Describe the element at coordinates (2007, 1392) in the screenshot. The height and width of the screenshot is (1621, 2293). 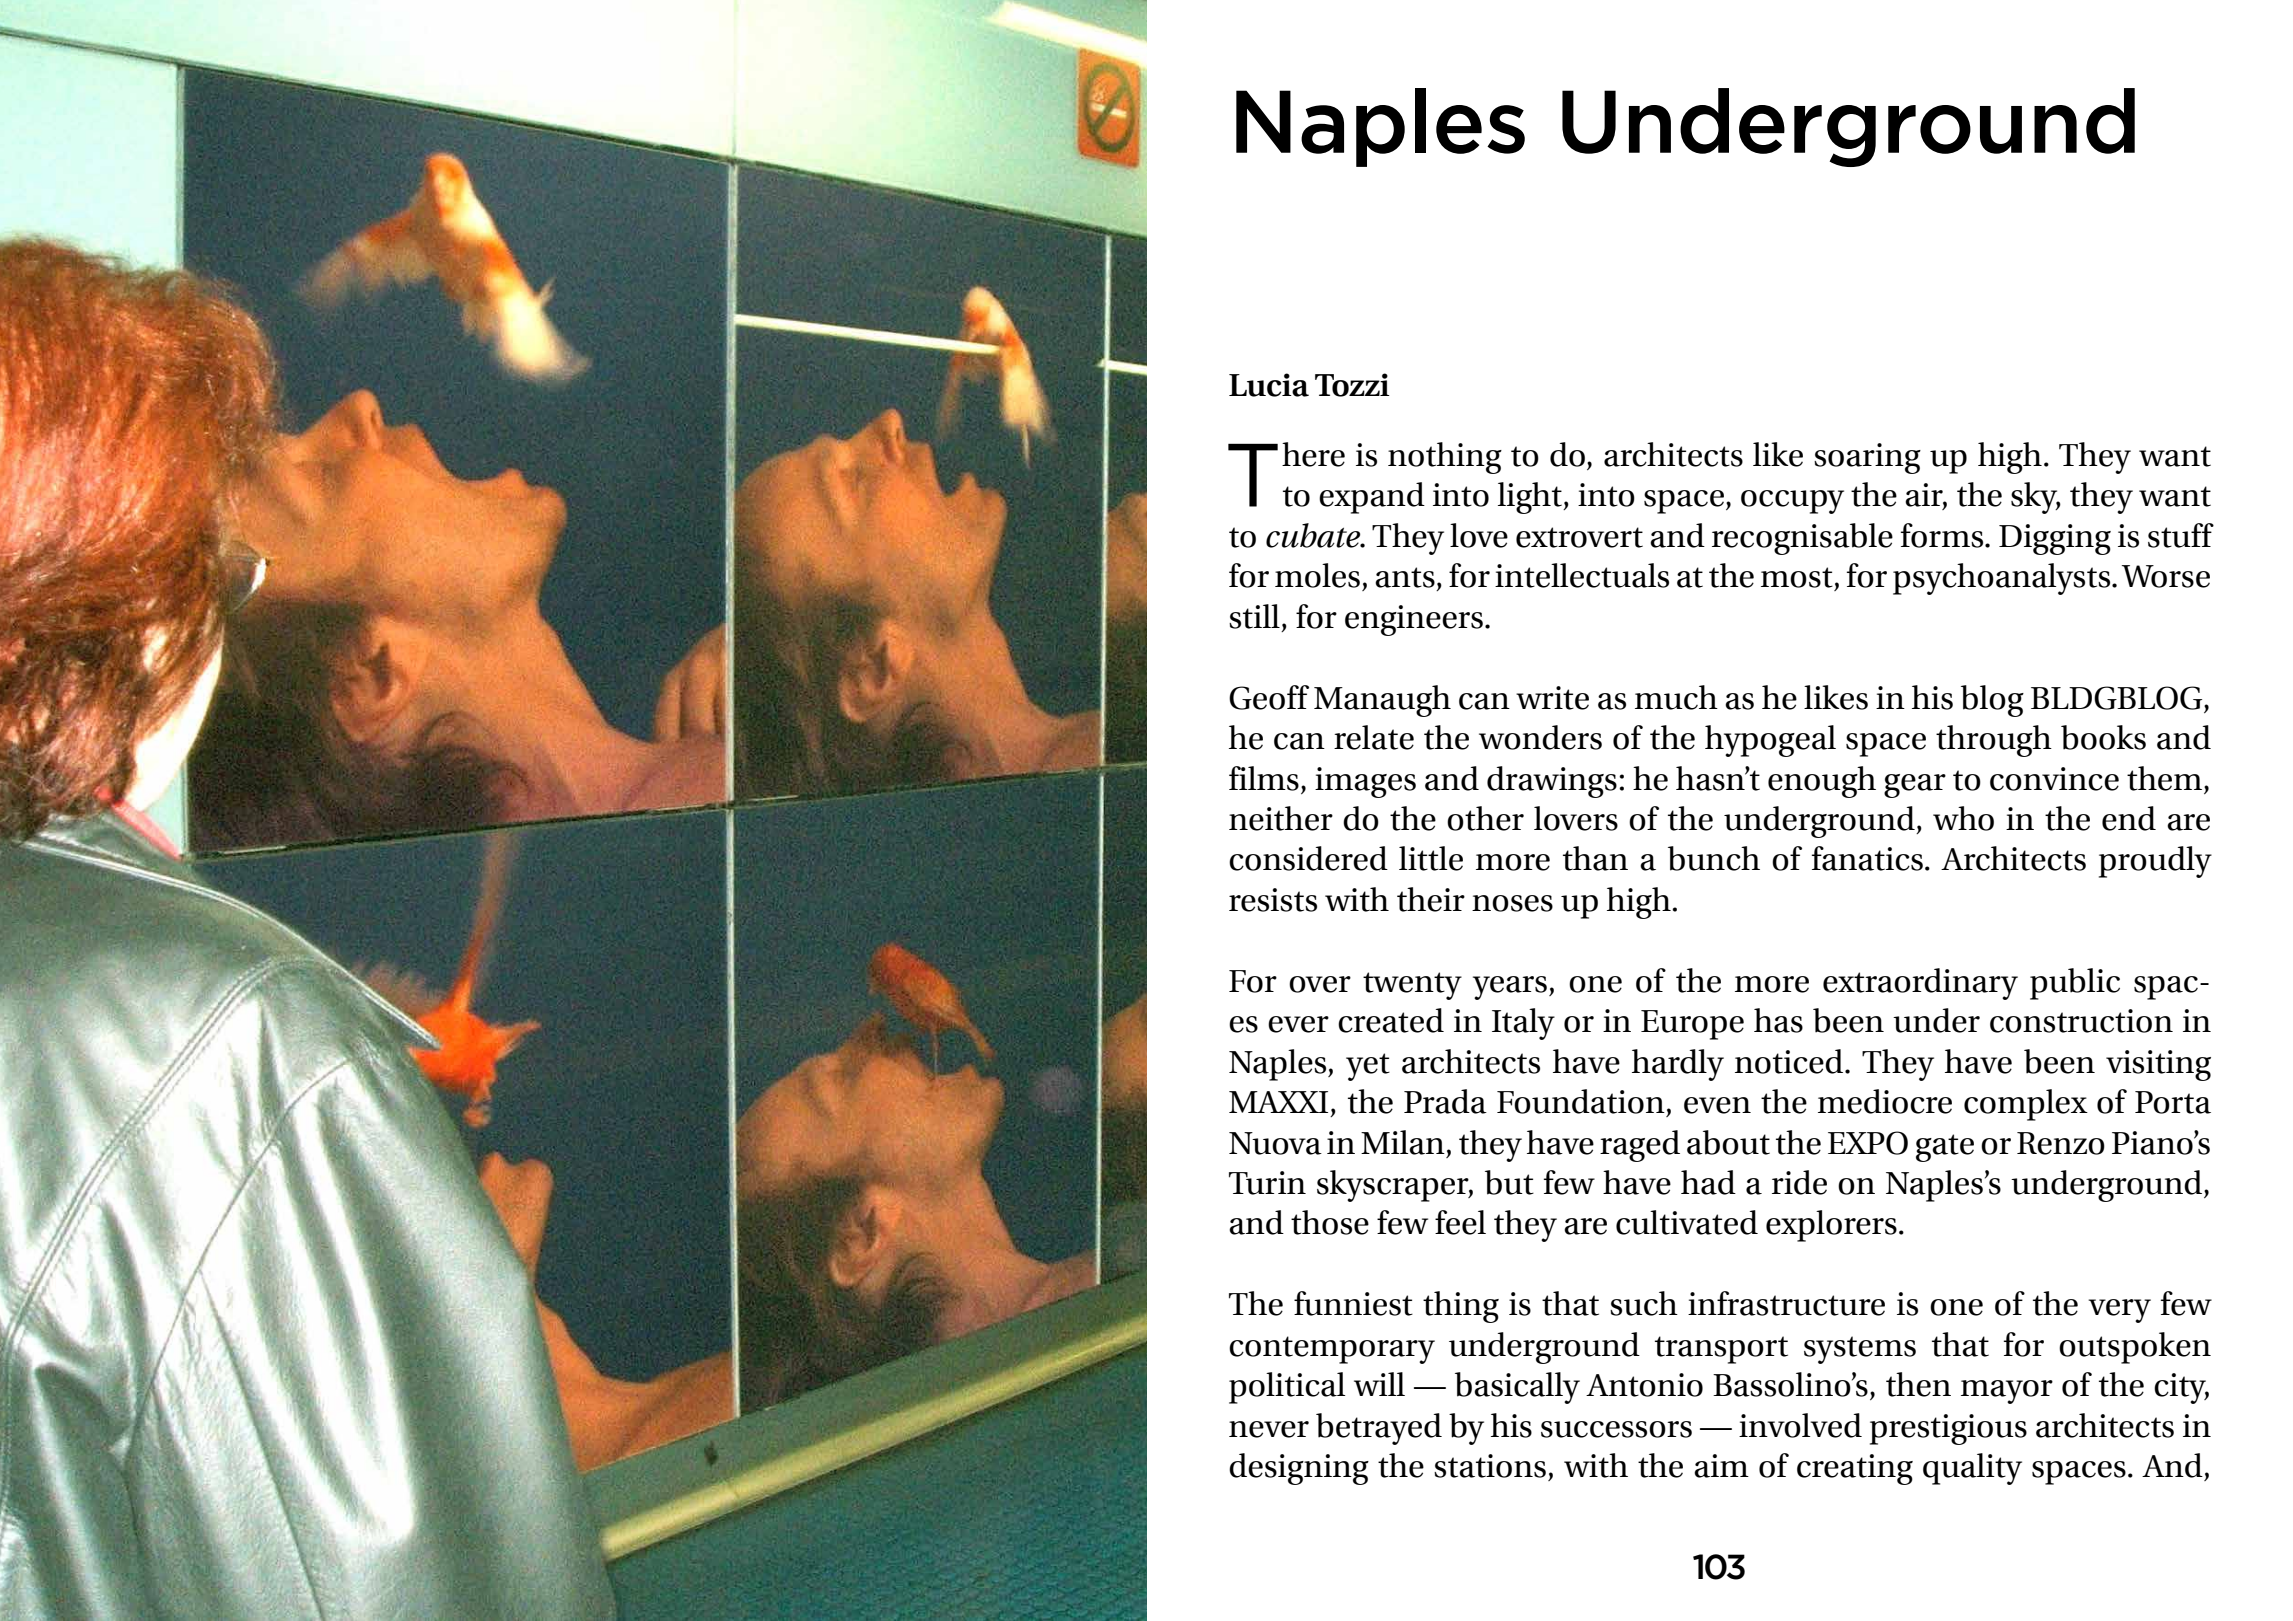
I see `mayor` at that location.
